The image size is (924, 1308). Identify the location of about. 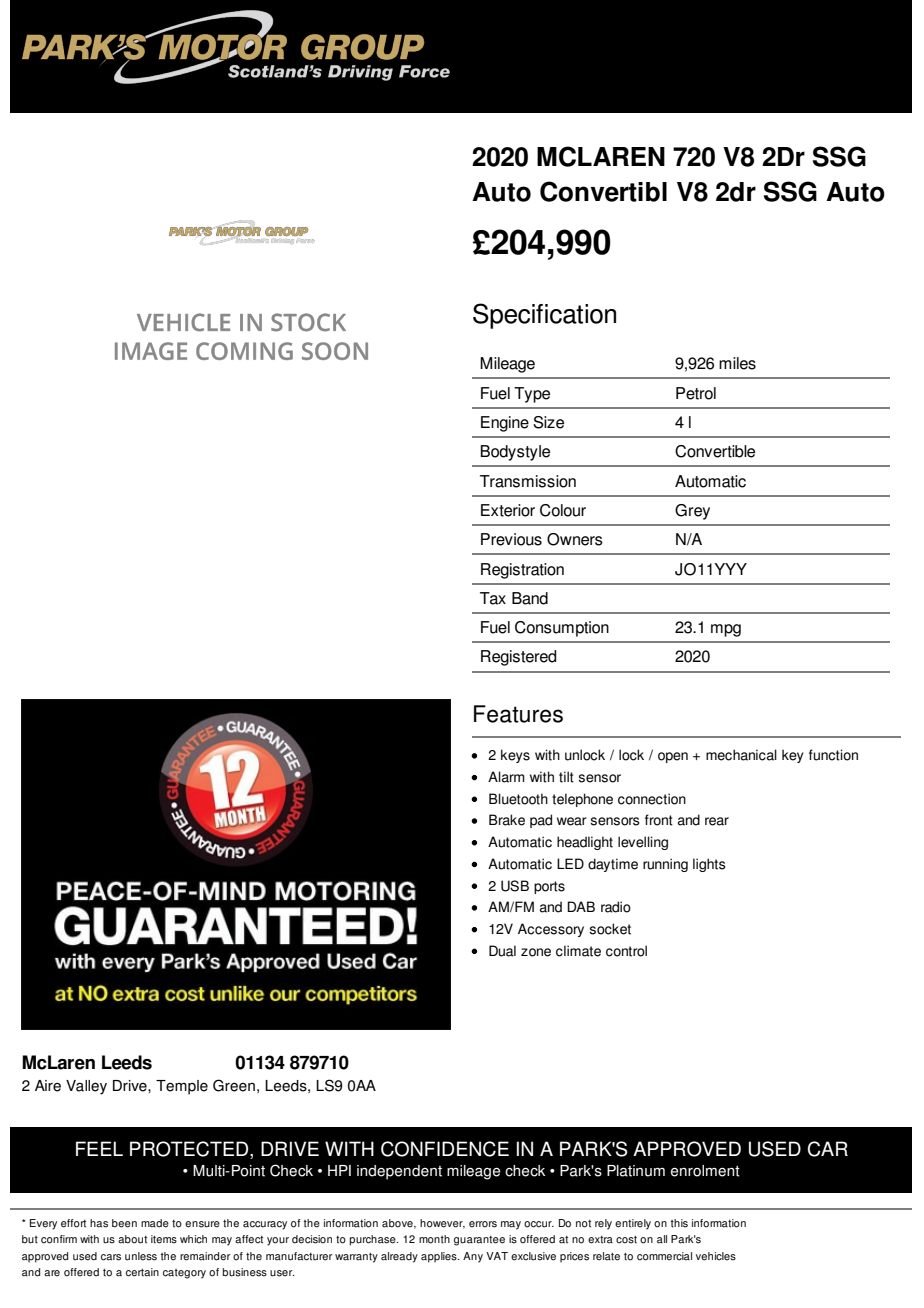
(132, 1239).
